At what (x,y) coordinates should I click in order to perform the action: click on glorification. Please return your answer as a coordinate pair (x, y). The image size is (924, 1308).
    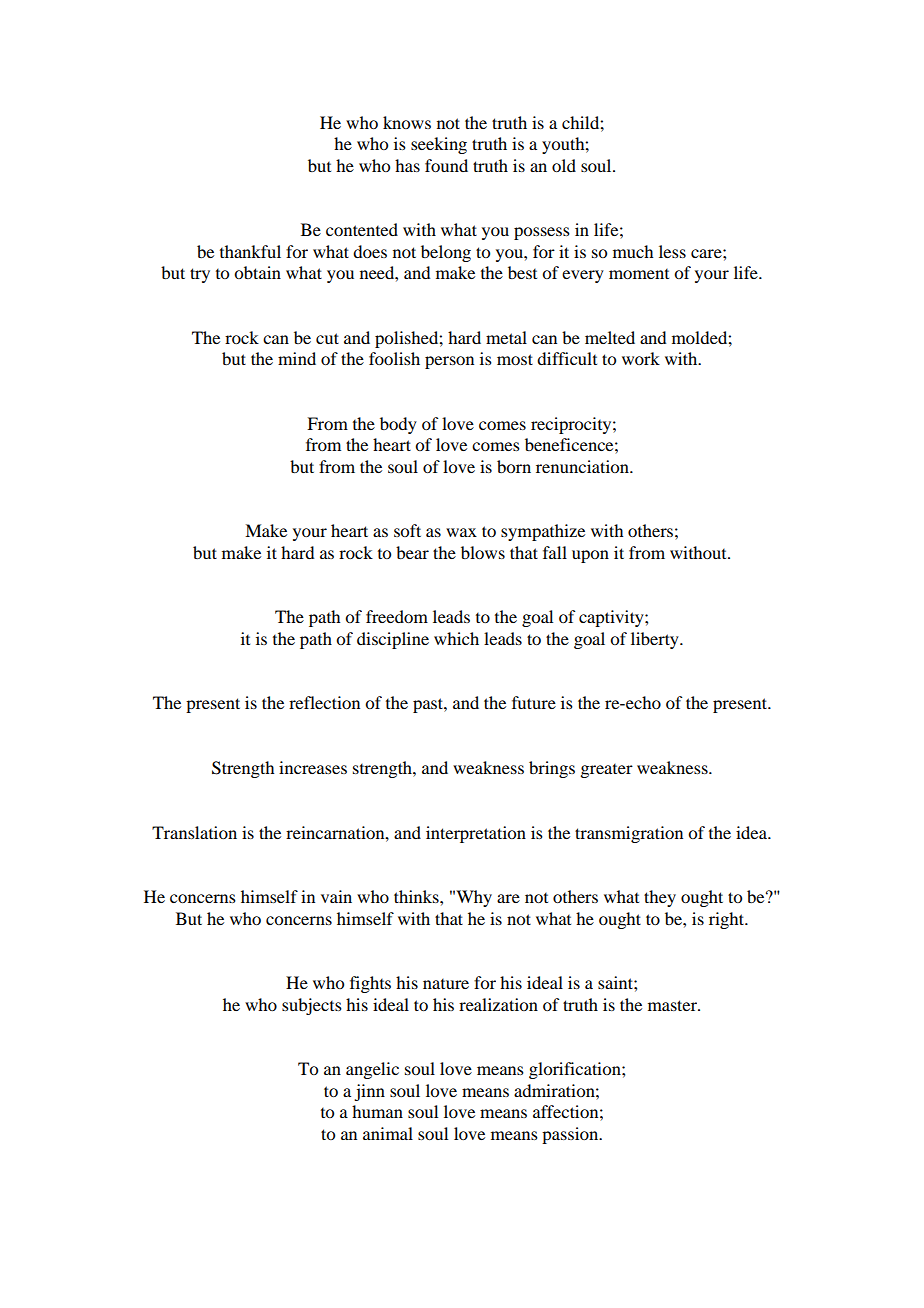
    Looking at the image, I should click on (576, 1070).
